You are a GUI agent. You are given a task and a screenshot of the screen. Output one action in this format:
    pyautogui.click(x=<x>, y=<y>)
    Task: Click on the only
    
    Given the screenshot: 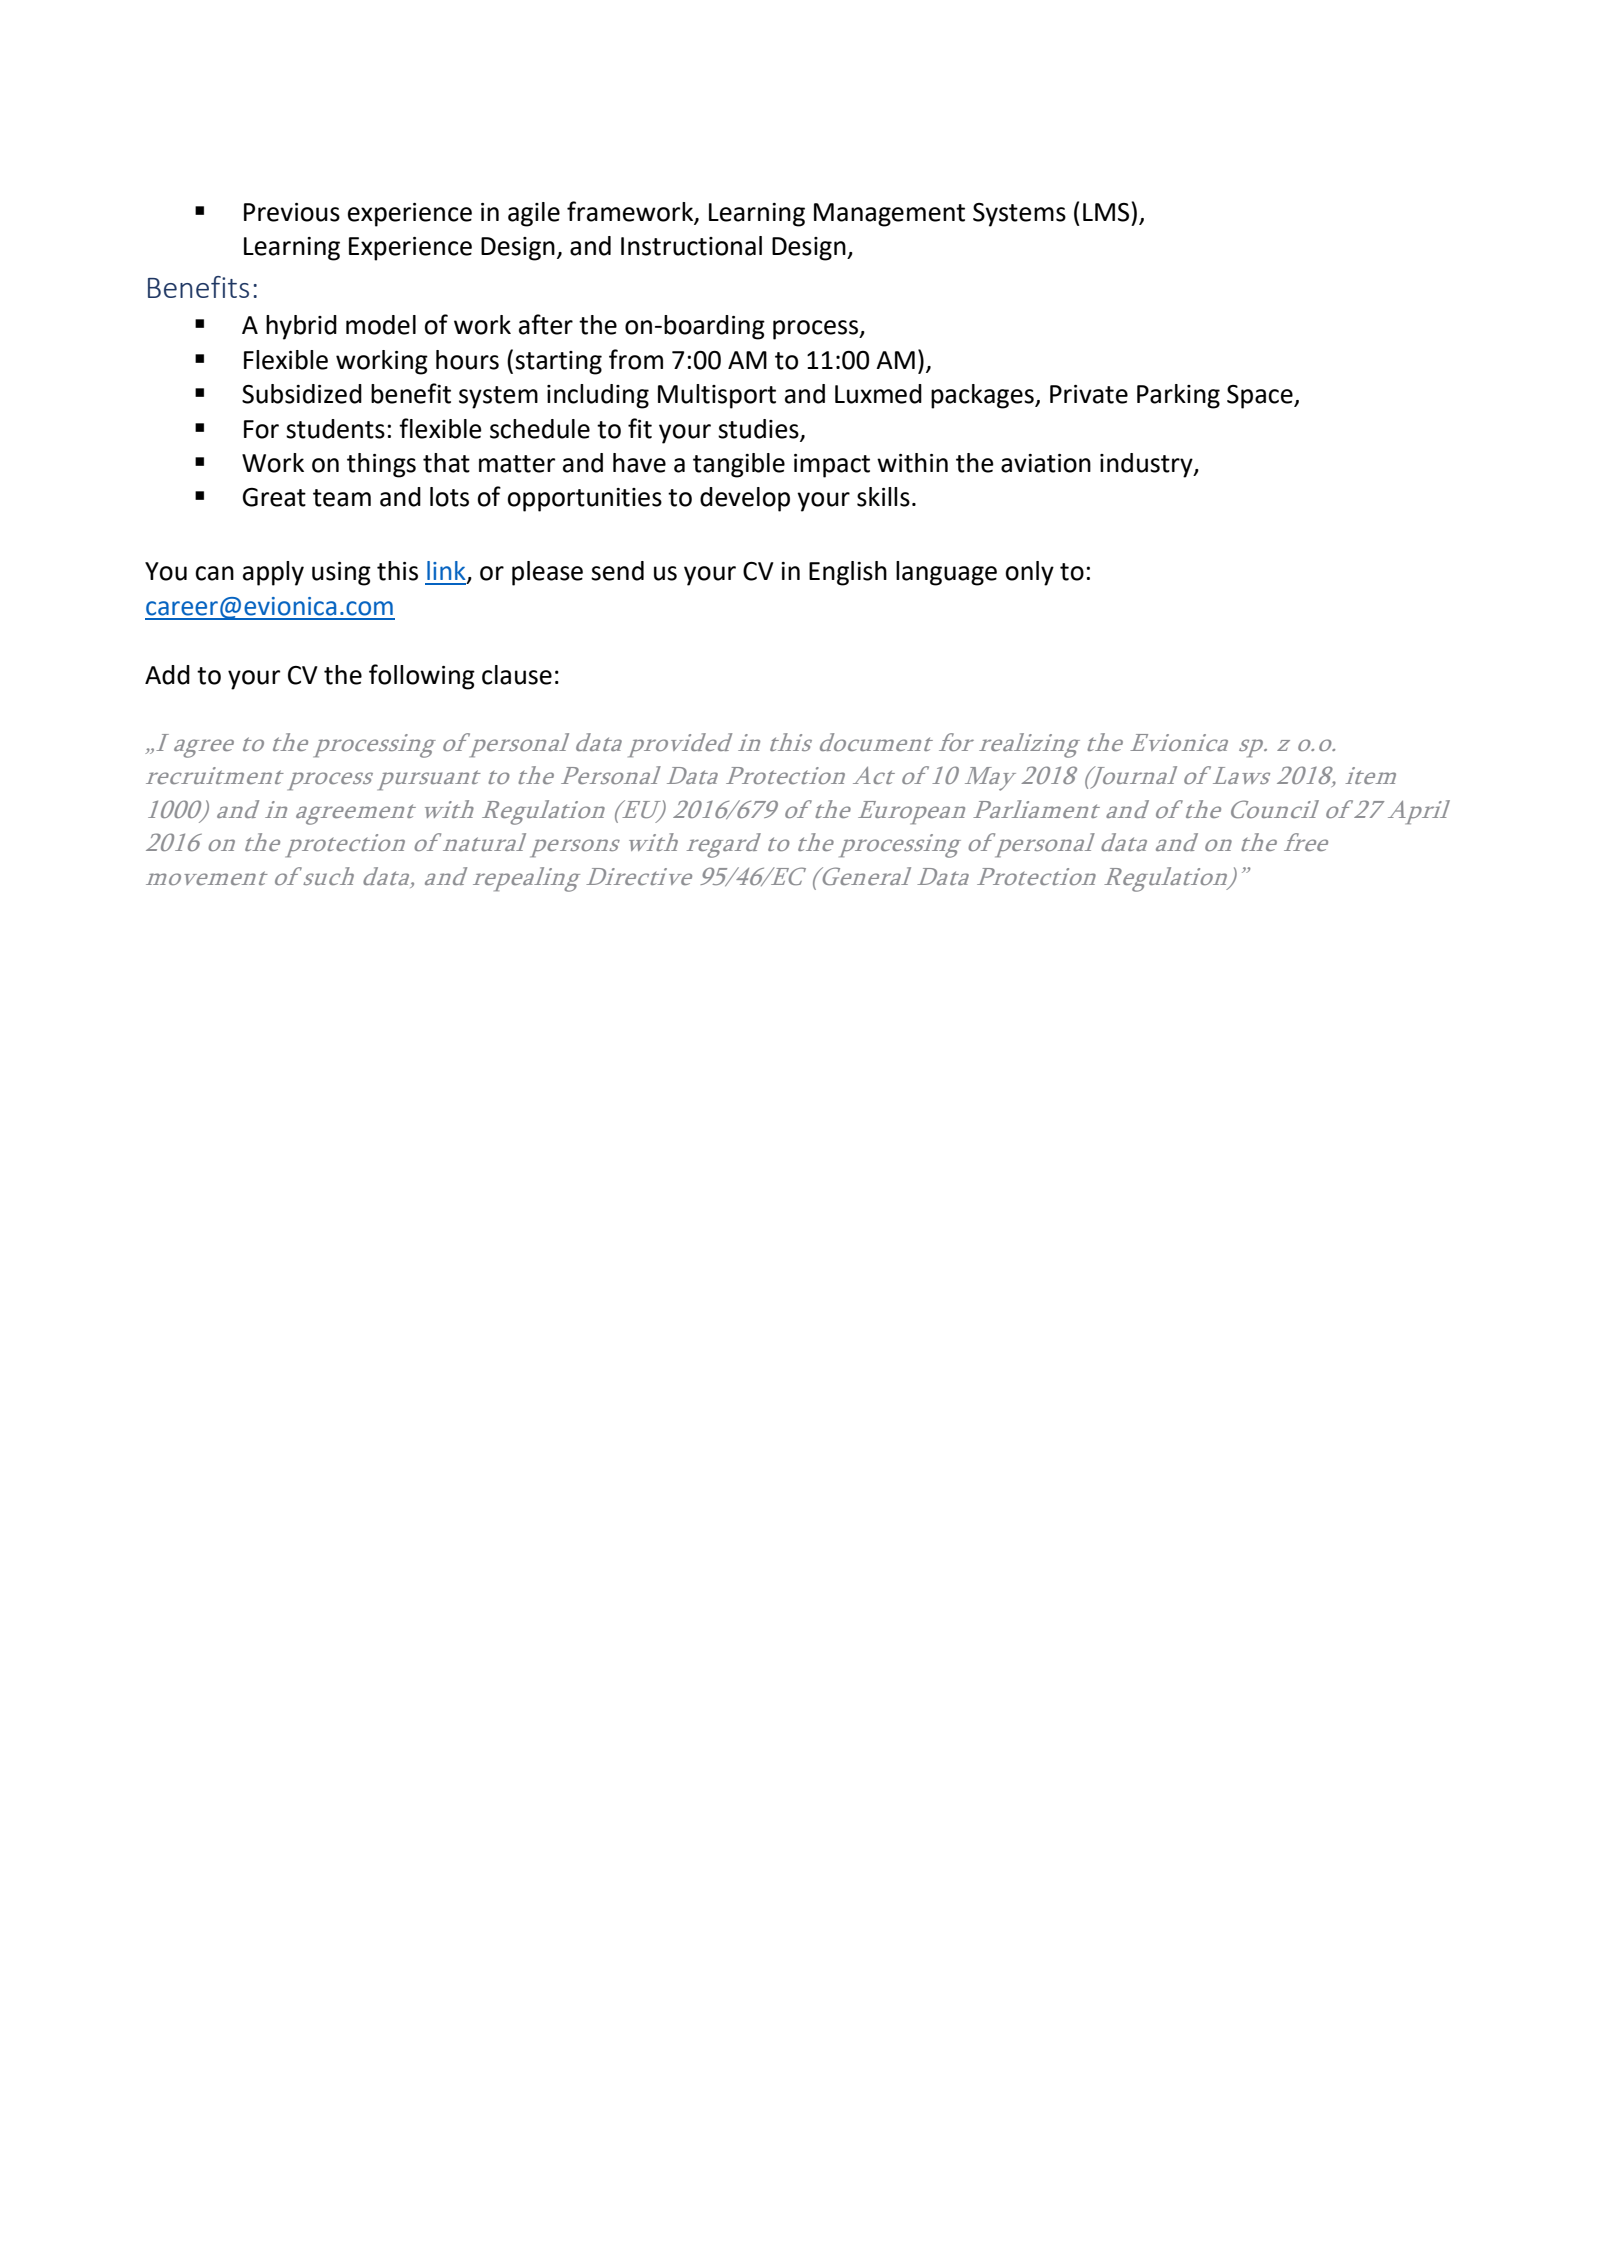 What is the action you would take?
    pyautogui.click(x=1029, y=573)
